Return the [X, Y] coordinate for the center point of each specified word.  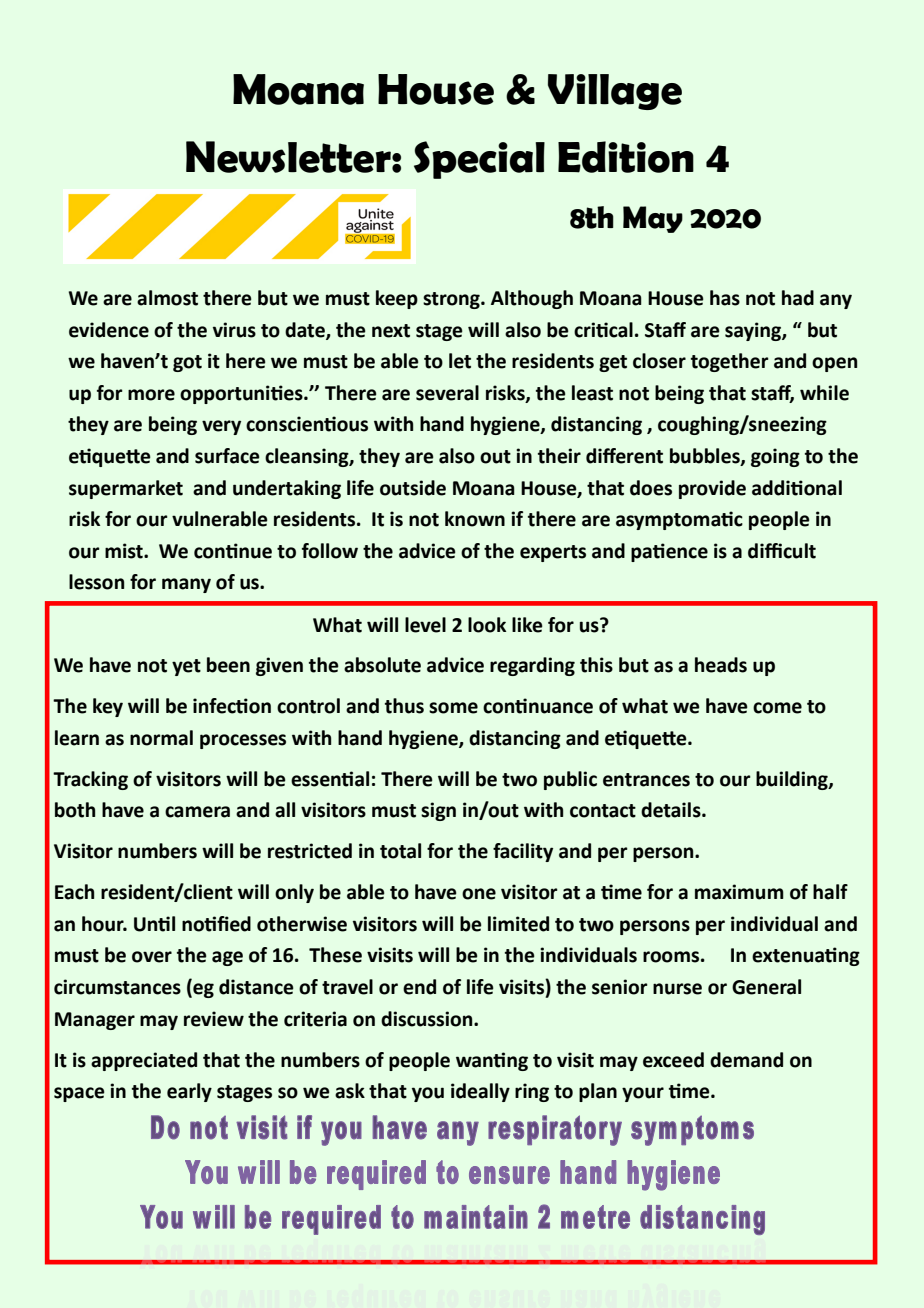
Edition [626, 157]
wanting [492, 1061]
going [775, 457]
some [453, 708]
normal [161, 738]
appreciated [144, 1061]
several [447, 393]
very [221, 427]
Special [479, 160]
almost [167, 298]
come [777, 708]
